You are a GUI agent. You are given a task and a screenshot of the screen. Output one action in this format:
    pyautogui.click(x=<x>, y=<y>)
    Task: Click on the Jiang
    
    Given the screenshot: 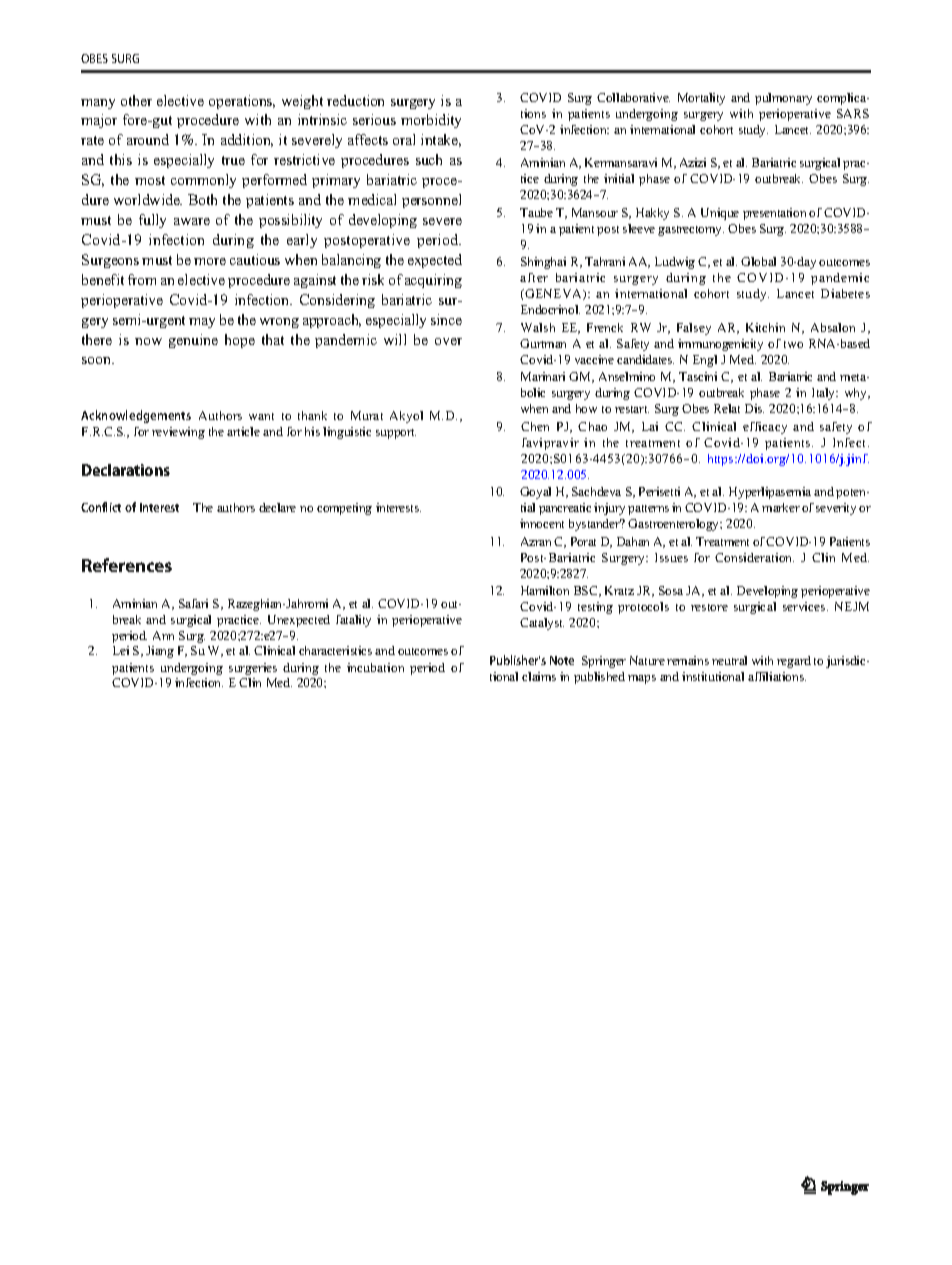 What is the action you would take?
    pyautogui.click(x=160, y=652)
